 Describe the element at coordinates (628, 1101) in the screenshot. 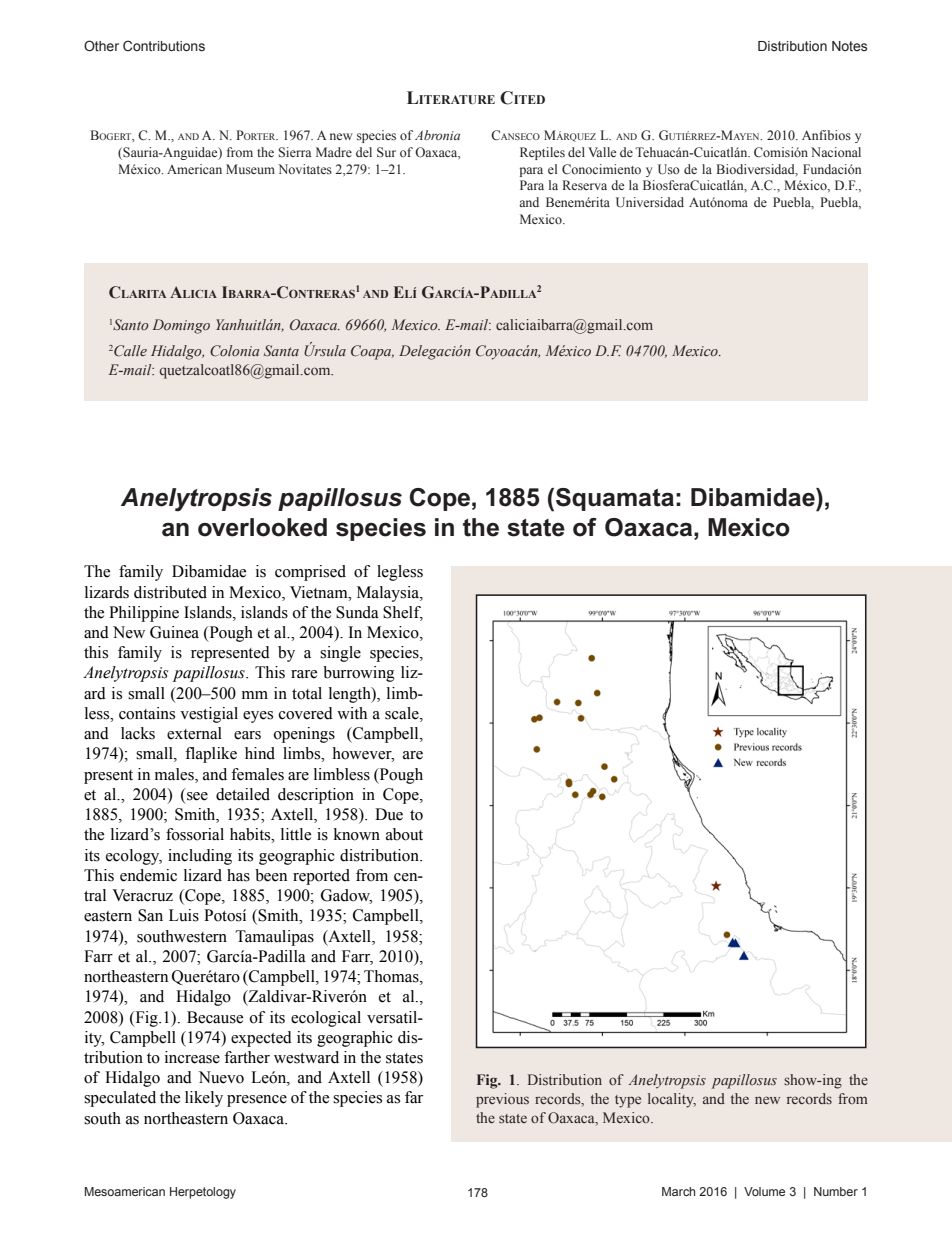

I see `type` at that location.
